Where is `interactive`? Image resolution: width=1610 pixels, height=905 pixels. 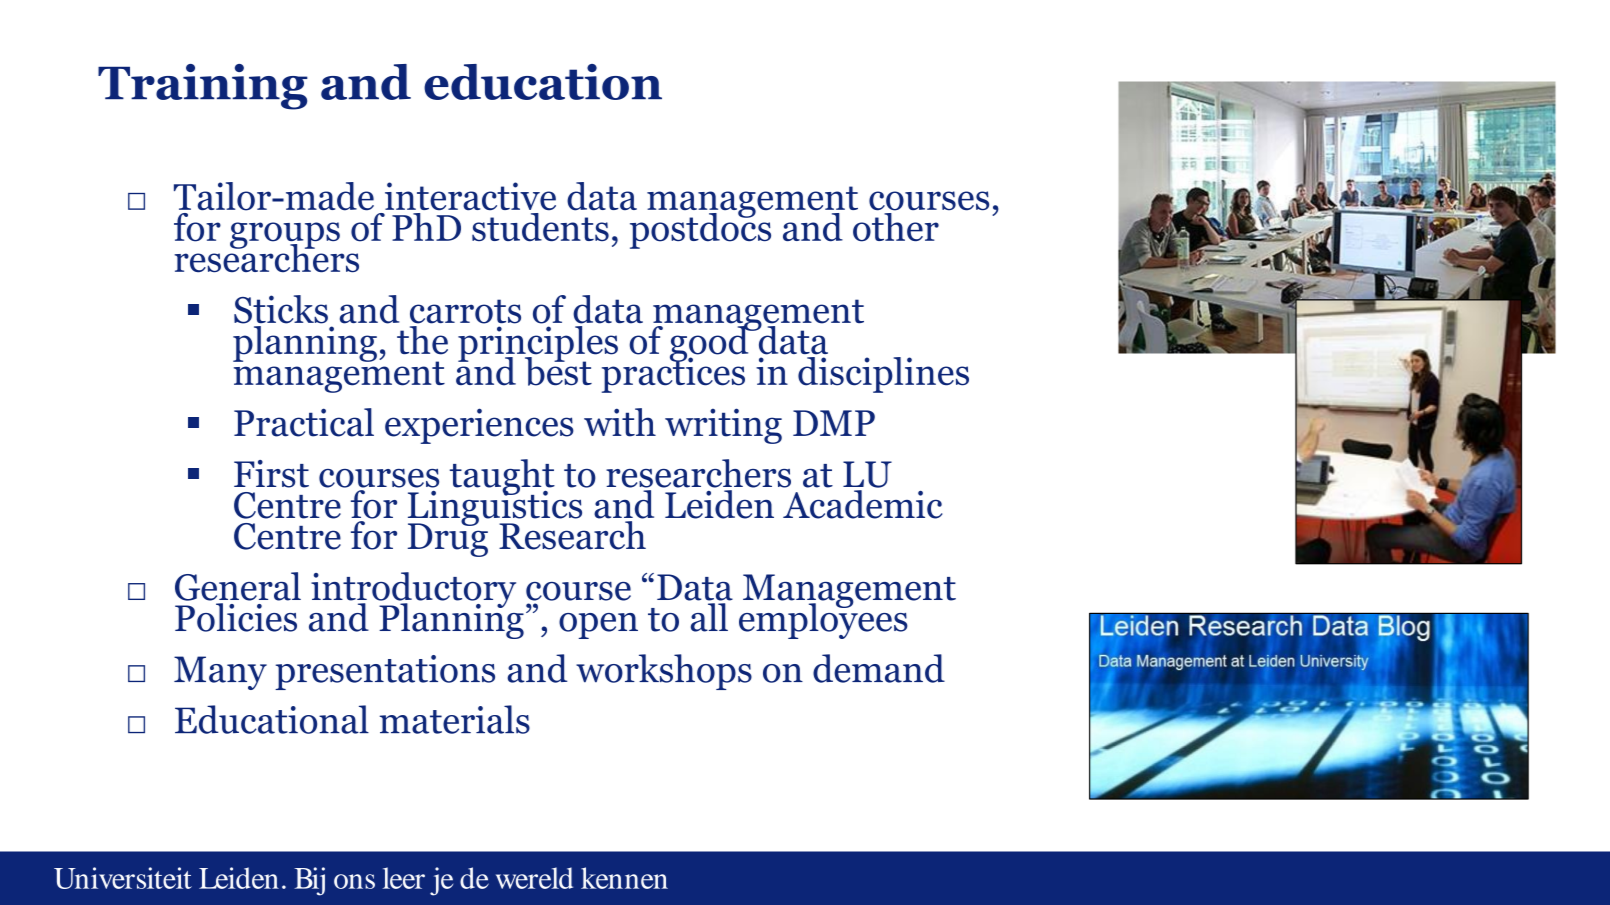 interactive is located at coordinates (470, 196).
